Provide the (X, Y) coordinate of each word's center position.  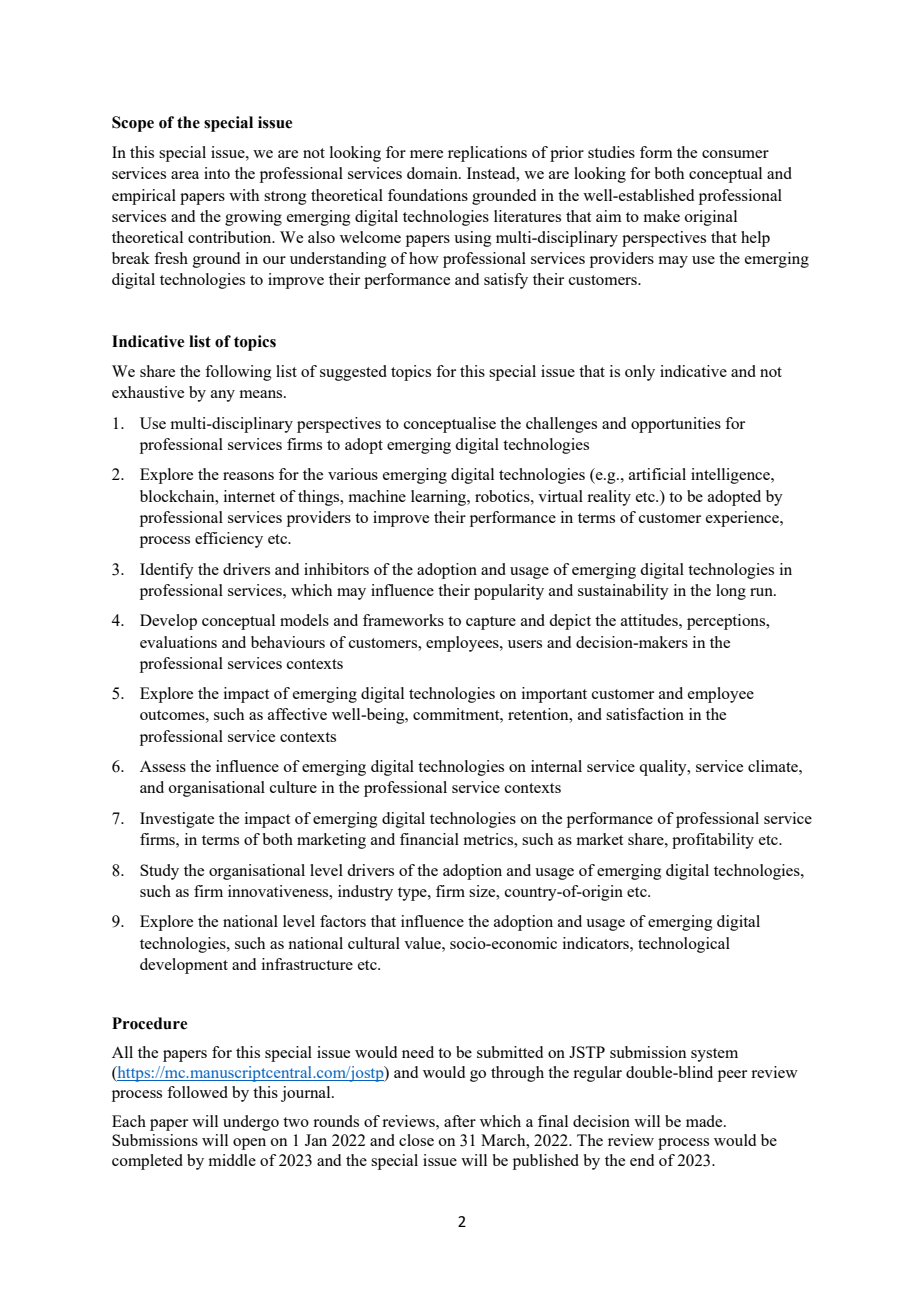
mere (426, 154)
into (217, 173)
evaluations (178, 642)
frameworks (403, 620)
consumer (735, 154)
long (731, 592)
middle (232, 1160)
